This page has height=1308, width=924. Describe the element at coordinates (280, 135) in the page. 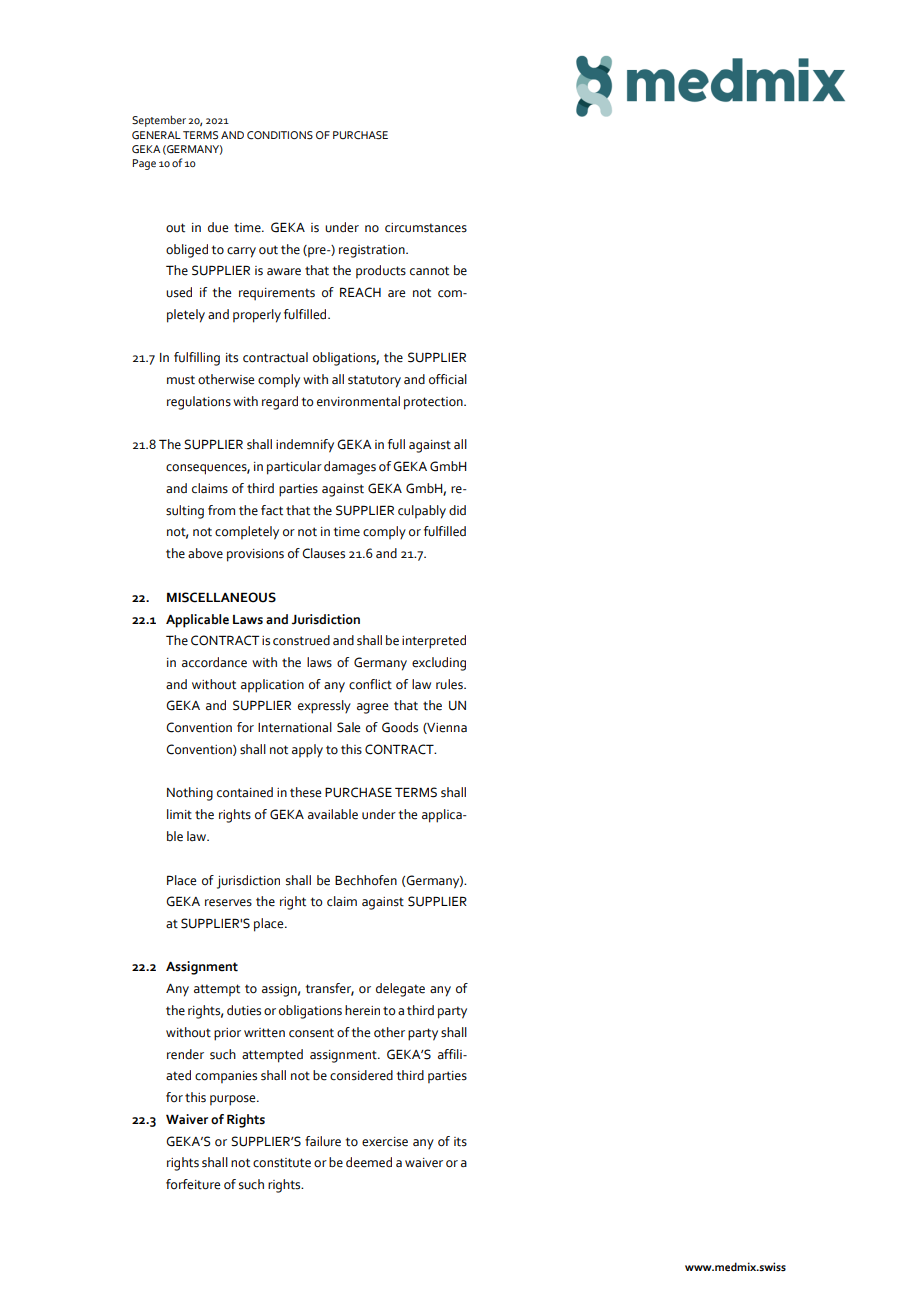

I see `CONDITIONS` at that location.
